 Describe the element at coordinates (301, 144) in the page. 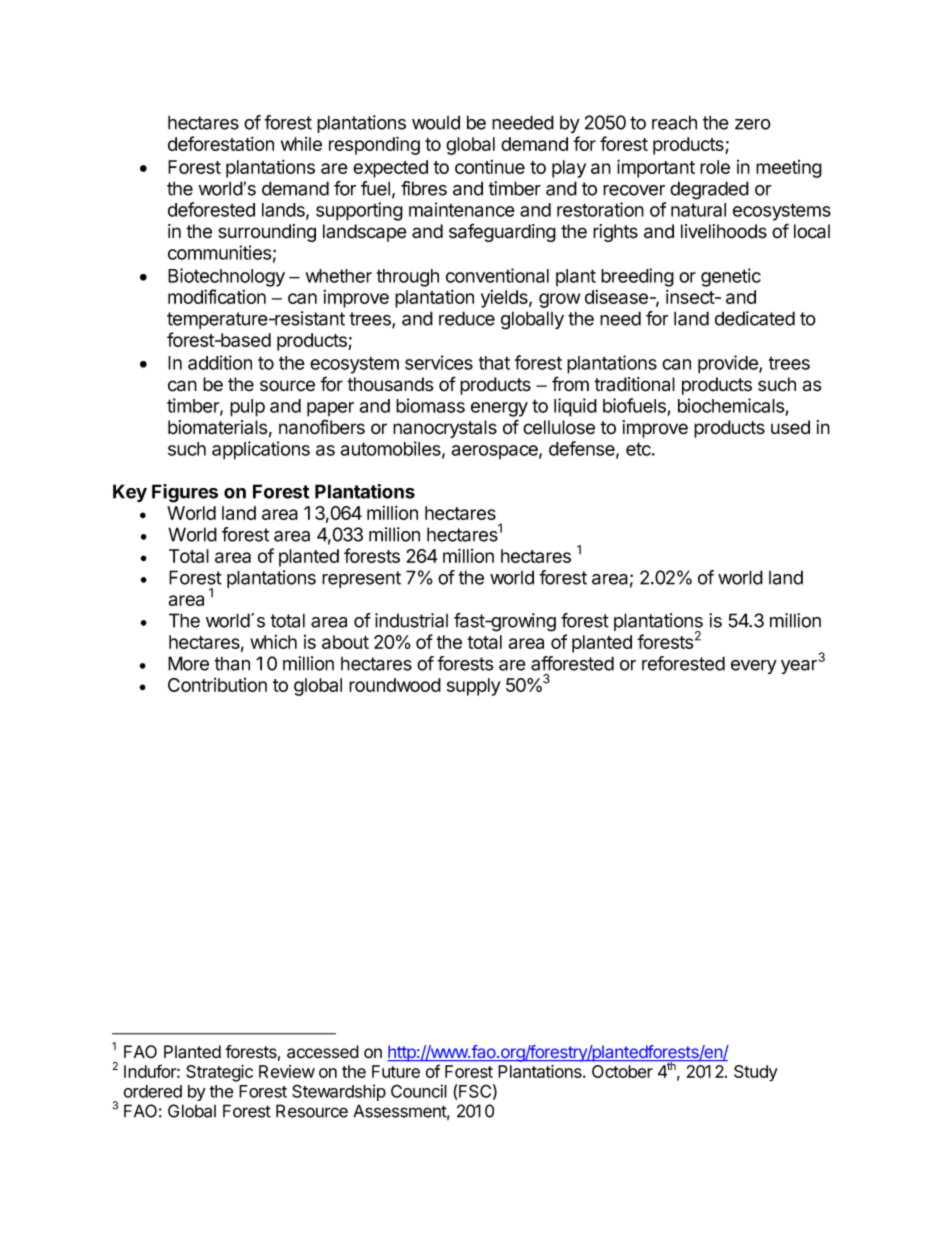

I see `while` at that location.
